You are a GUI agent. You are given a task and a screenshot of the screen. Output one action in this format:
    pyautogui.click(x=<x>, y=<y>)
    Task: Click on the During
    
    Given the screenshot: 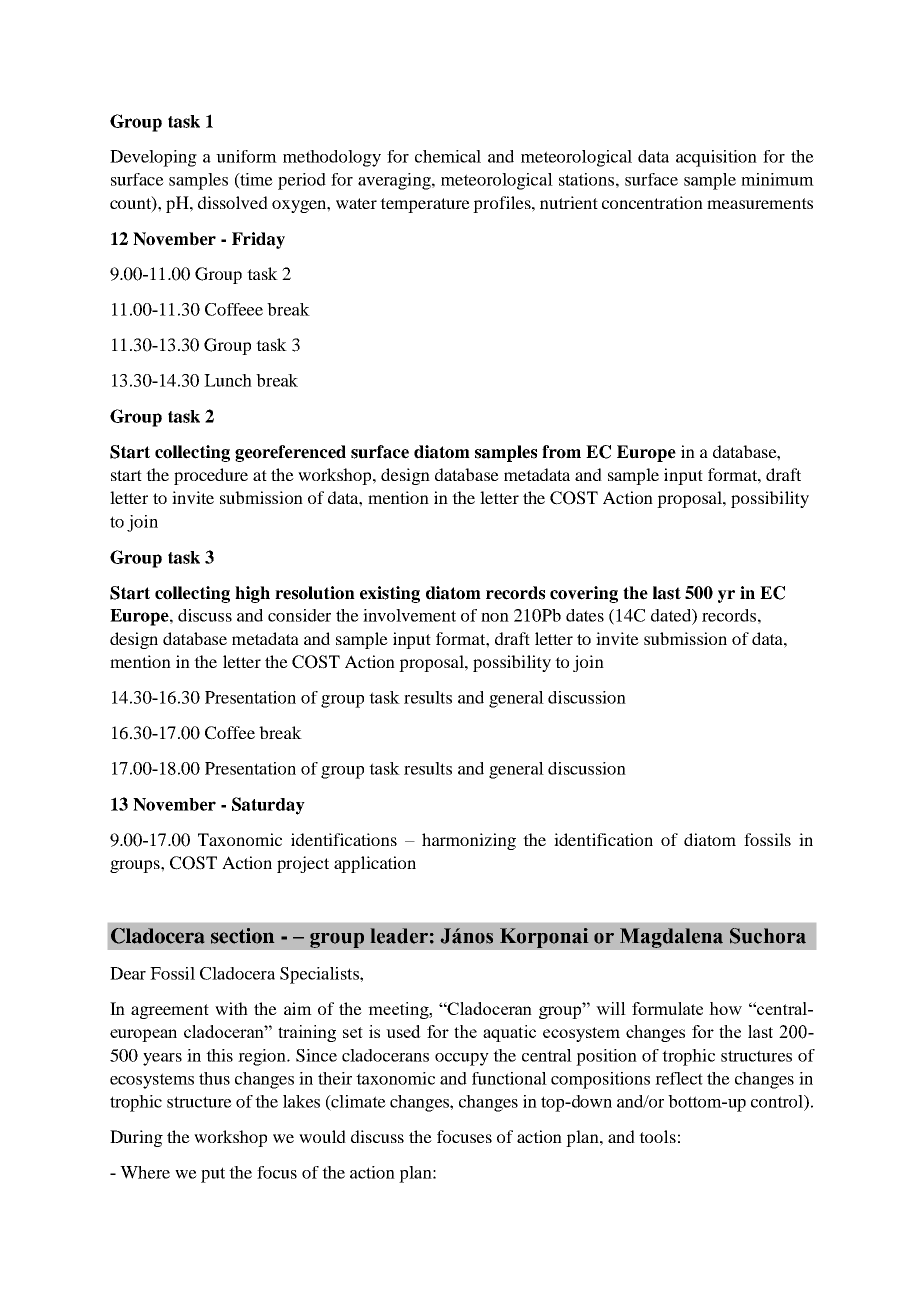 What is the action you would take?
    pyautogui.click(x=136, y=1138)
